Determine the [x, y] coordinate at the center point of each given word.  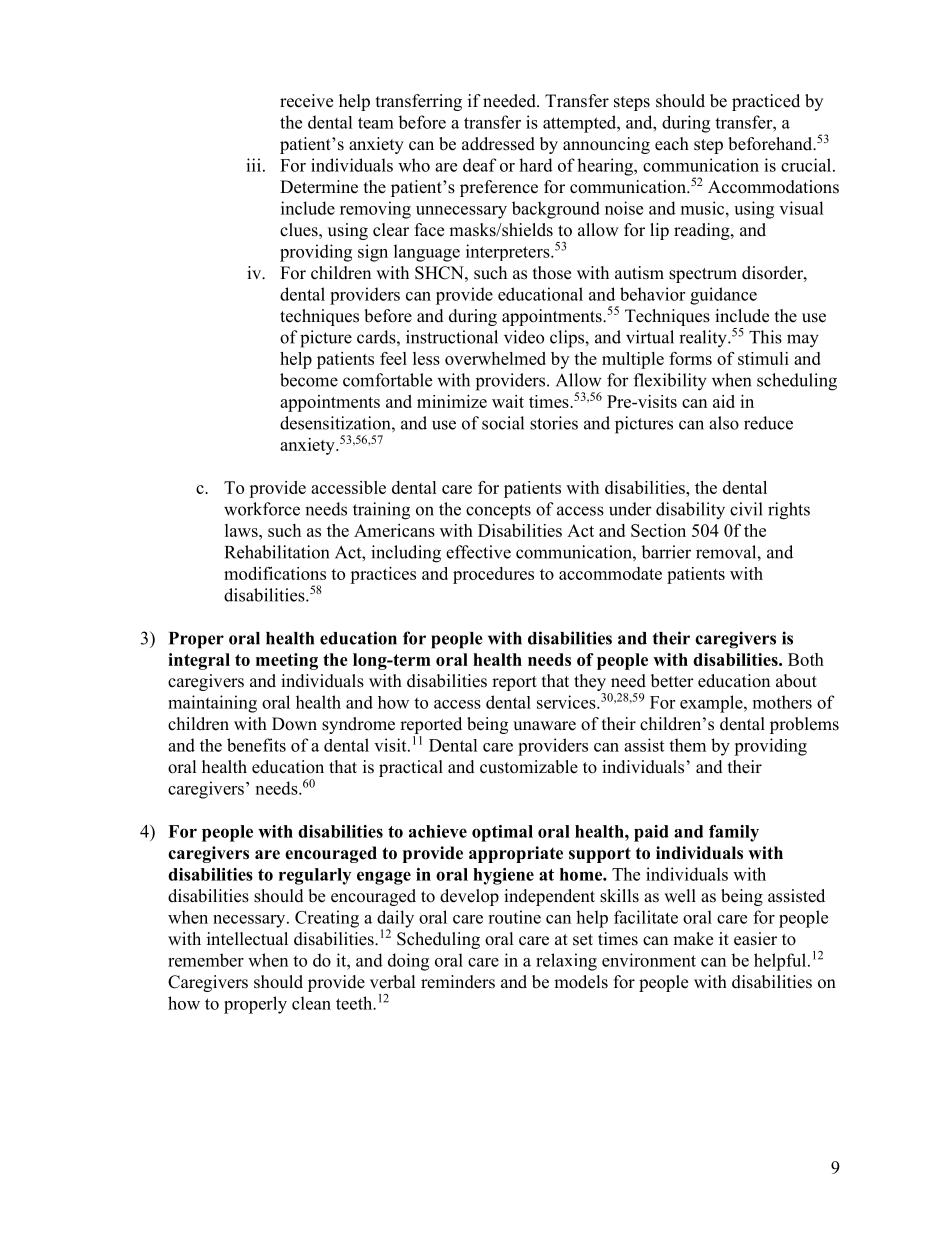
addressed [498, 144]
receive [306, 101]
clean [311, 1003]
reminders [458, 982]
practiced [766, 102]
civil [746, 509]
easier [755, 939]
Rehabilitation [277, 552]
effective [478, 552]
